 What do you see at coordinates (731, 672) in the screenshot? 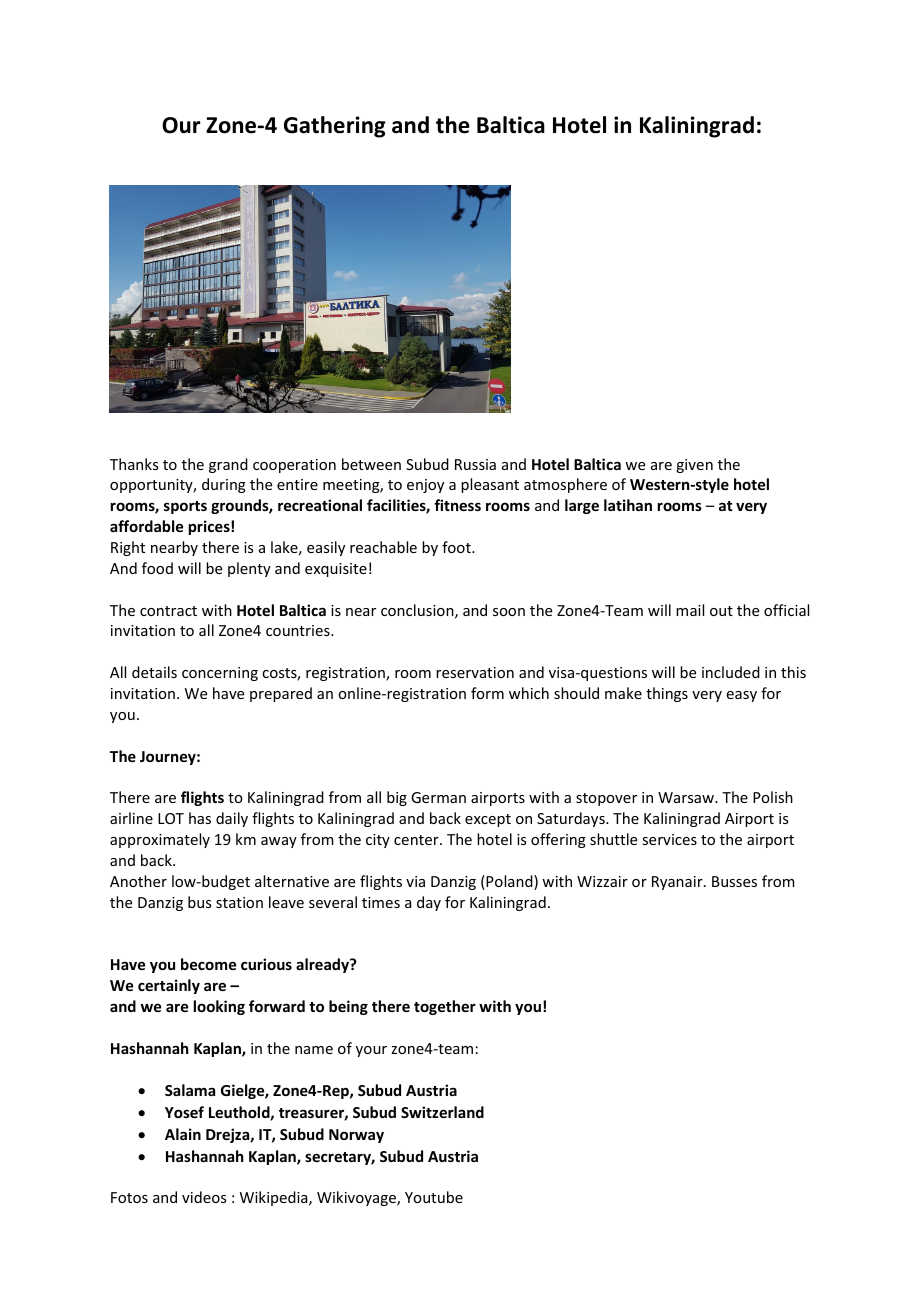
I see `included` at bounding box center [731, 672].
